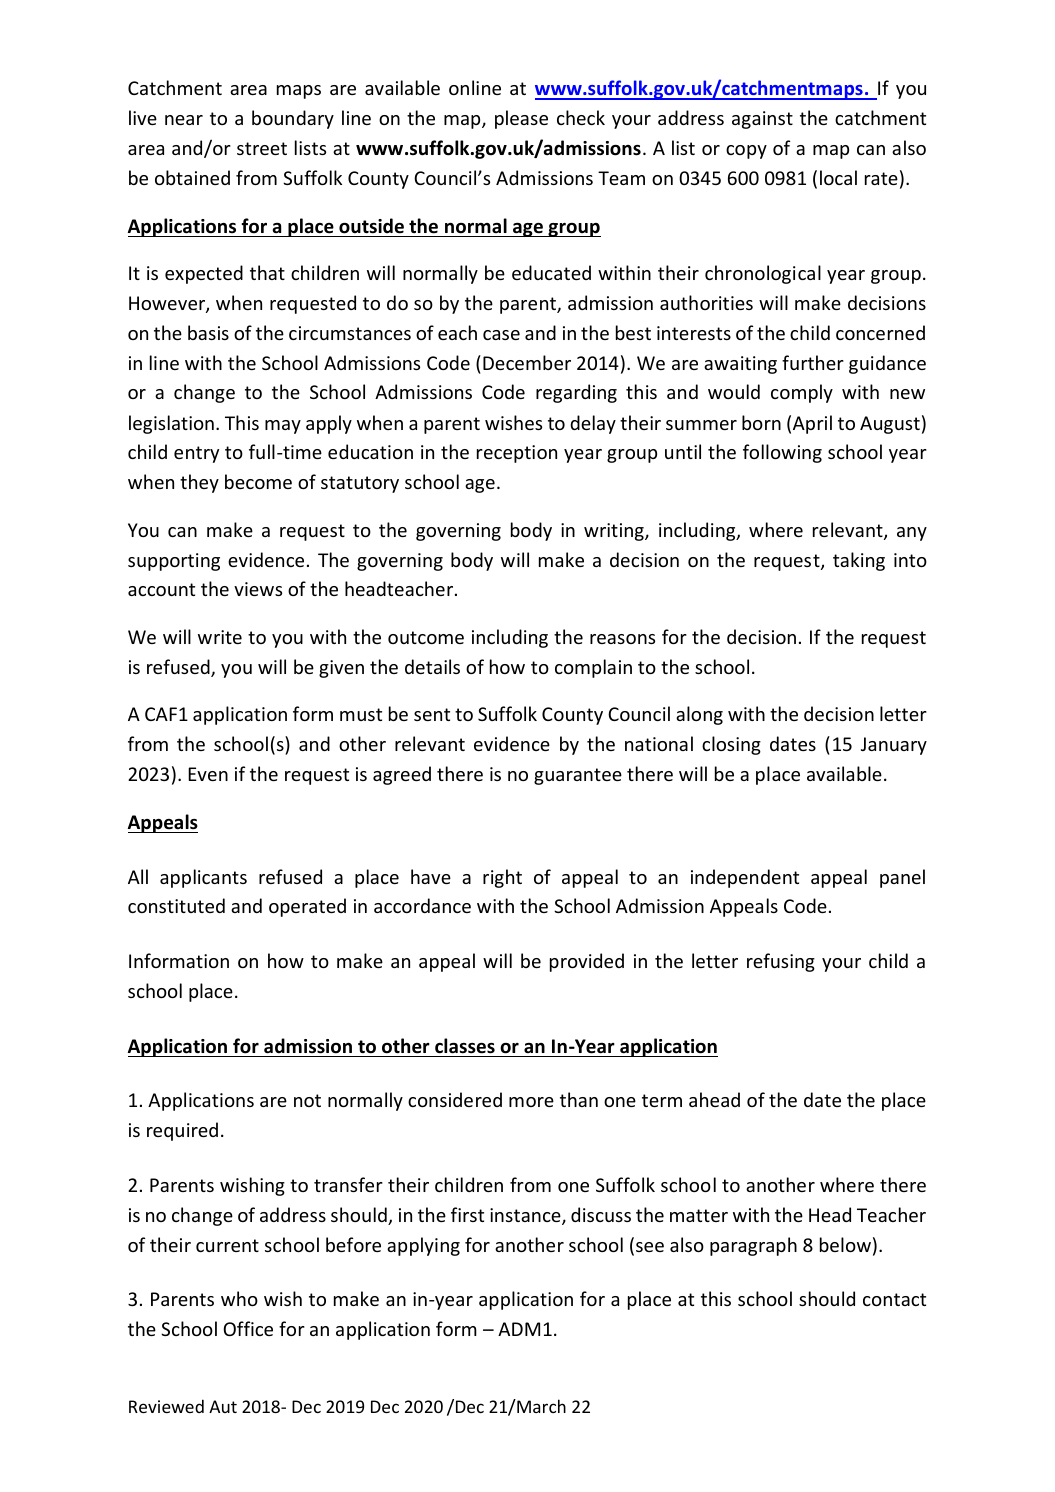 This screenshot has height=1492, width=1055. What do you see at coordinates (248, 1328) in the screenshot?
I see `Office` at bounding box center [248, 1328].
